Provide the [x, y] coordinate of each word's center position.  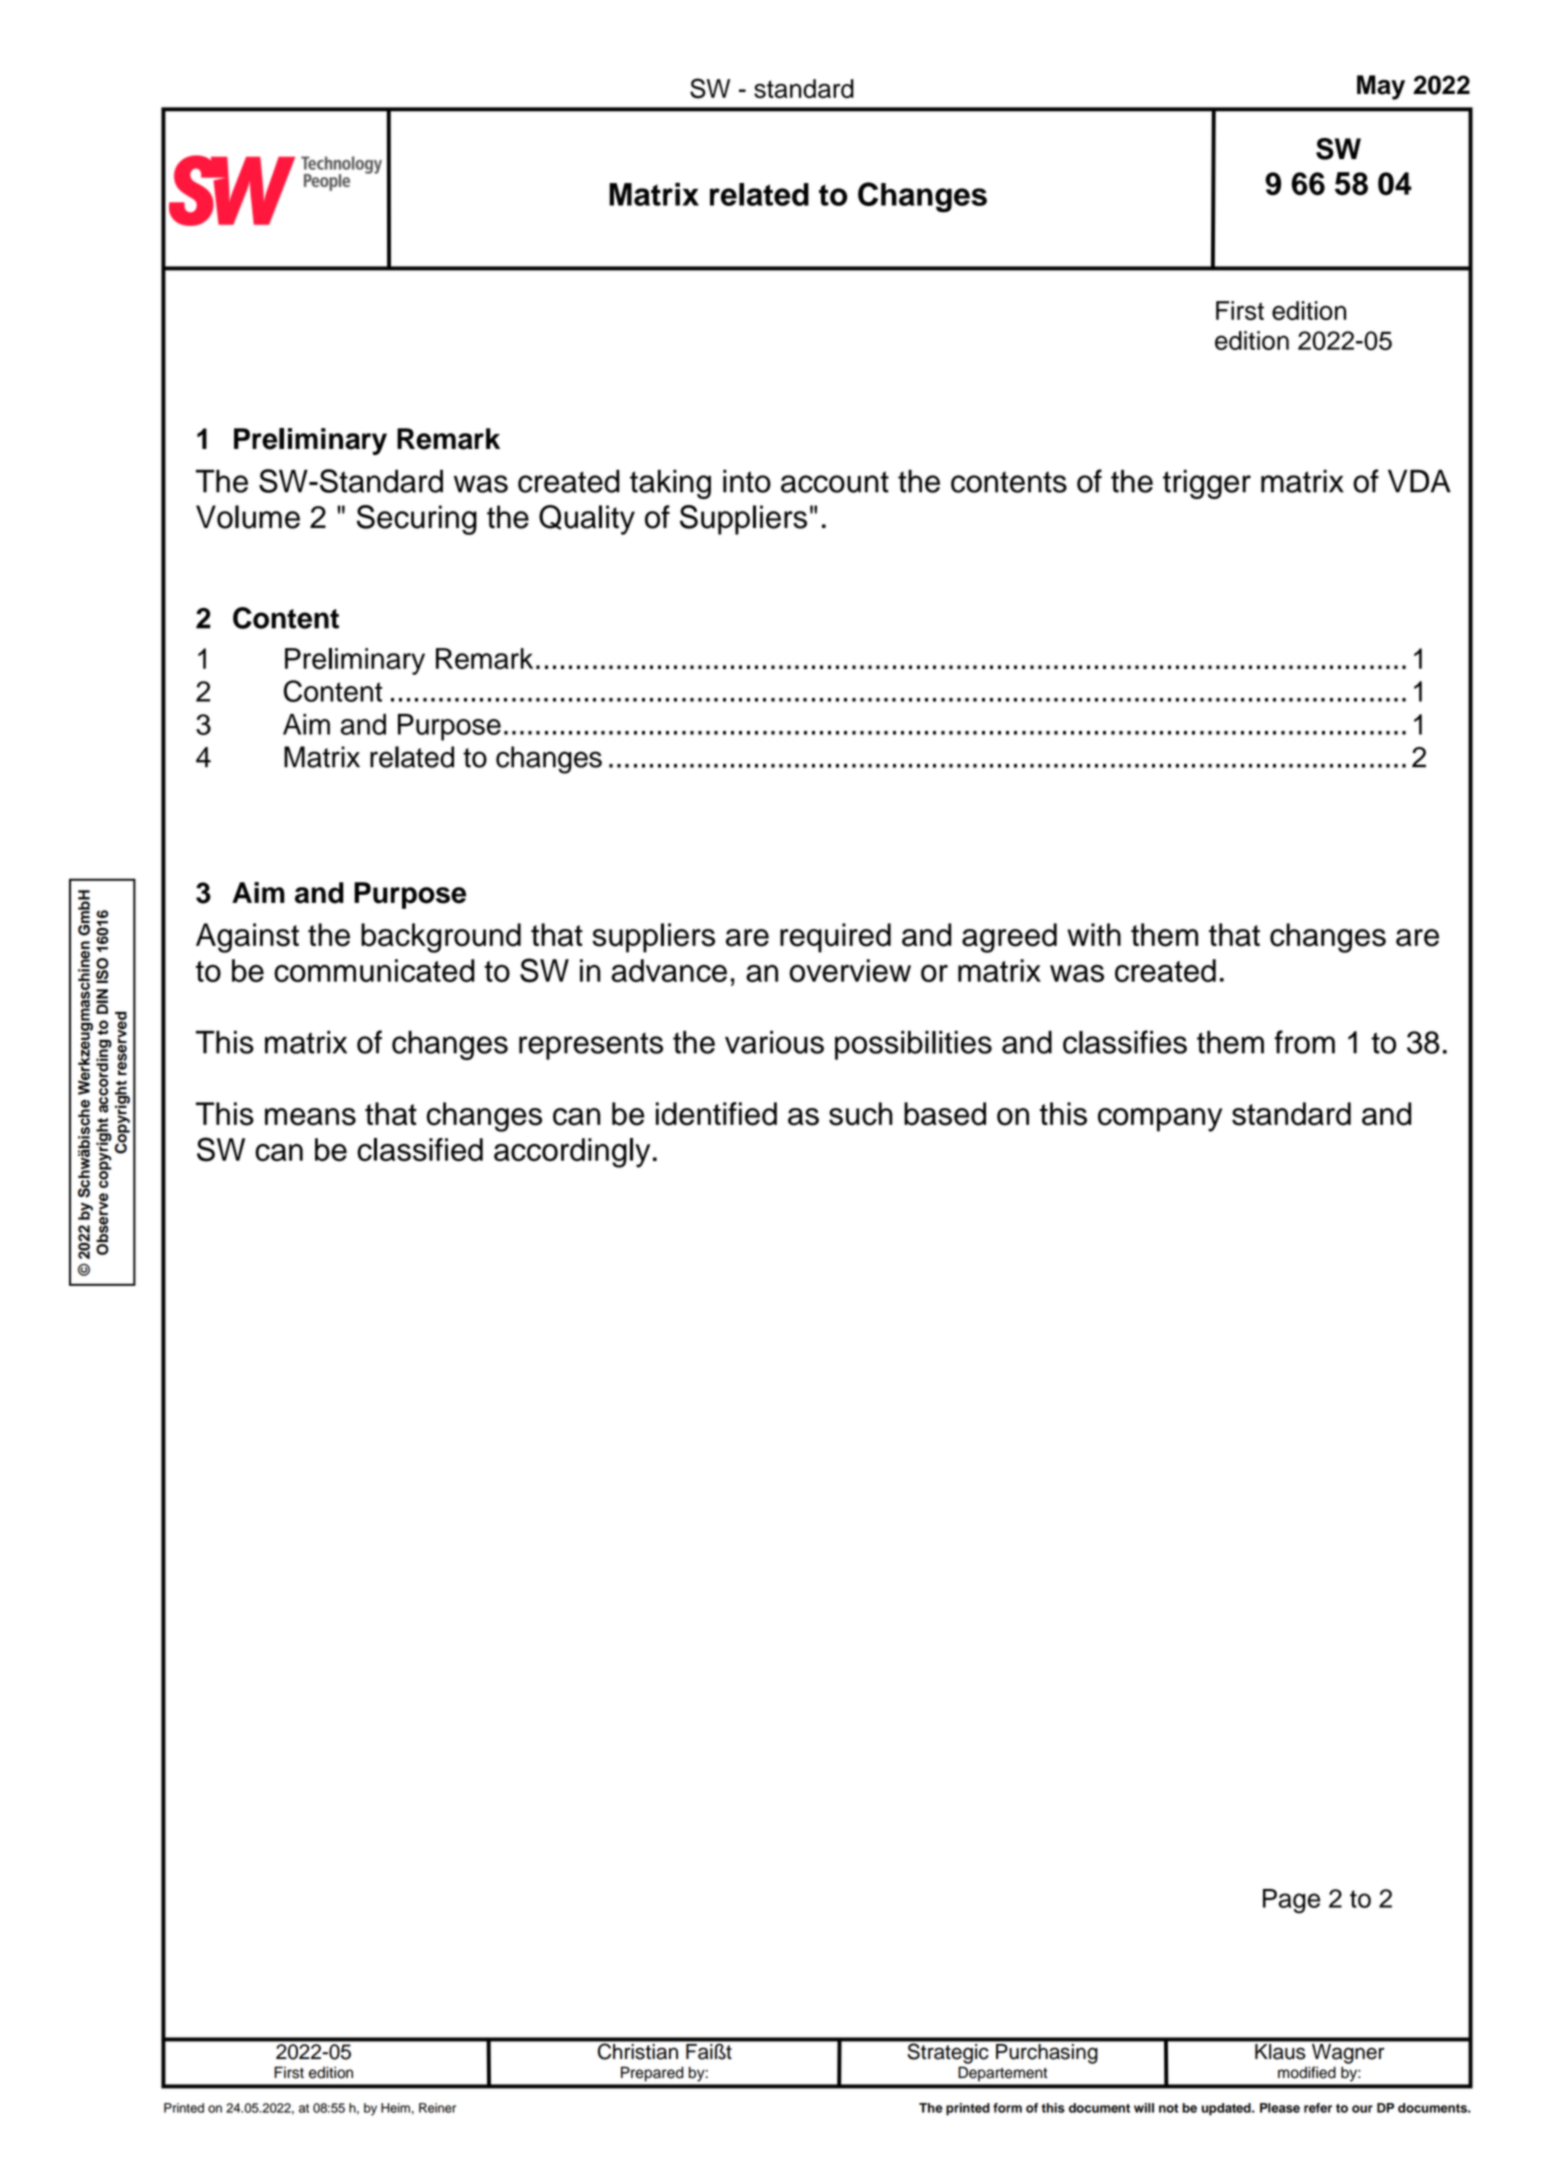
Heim [395, 2108]
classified [420, 1149]
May [1381, 87]
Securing [417, 520]
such [861, 1114]
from [1305, 1042]
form [1007, 2108]
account [835, 482]
